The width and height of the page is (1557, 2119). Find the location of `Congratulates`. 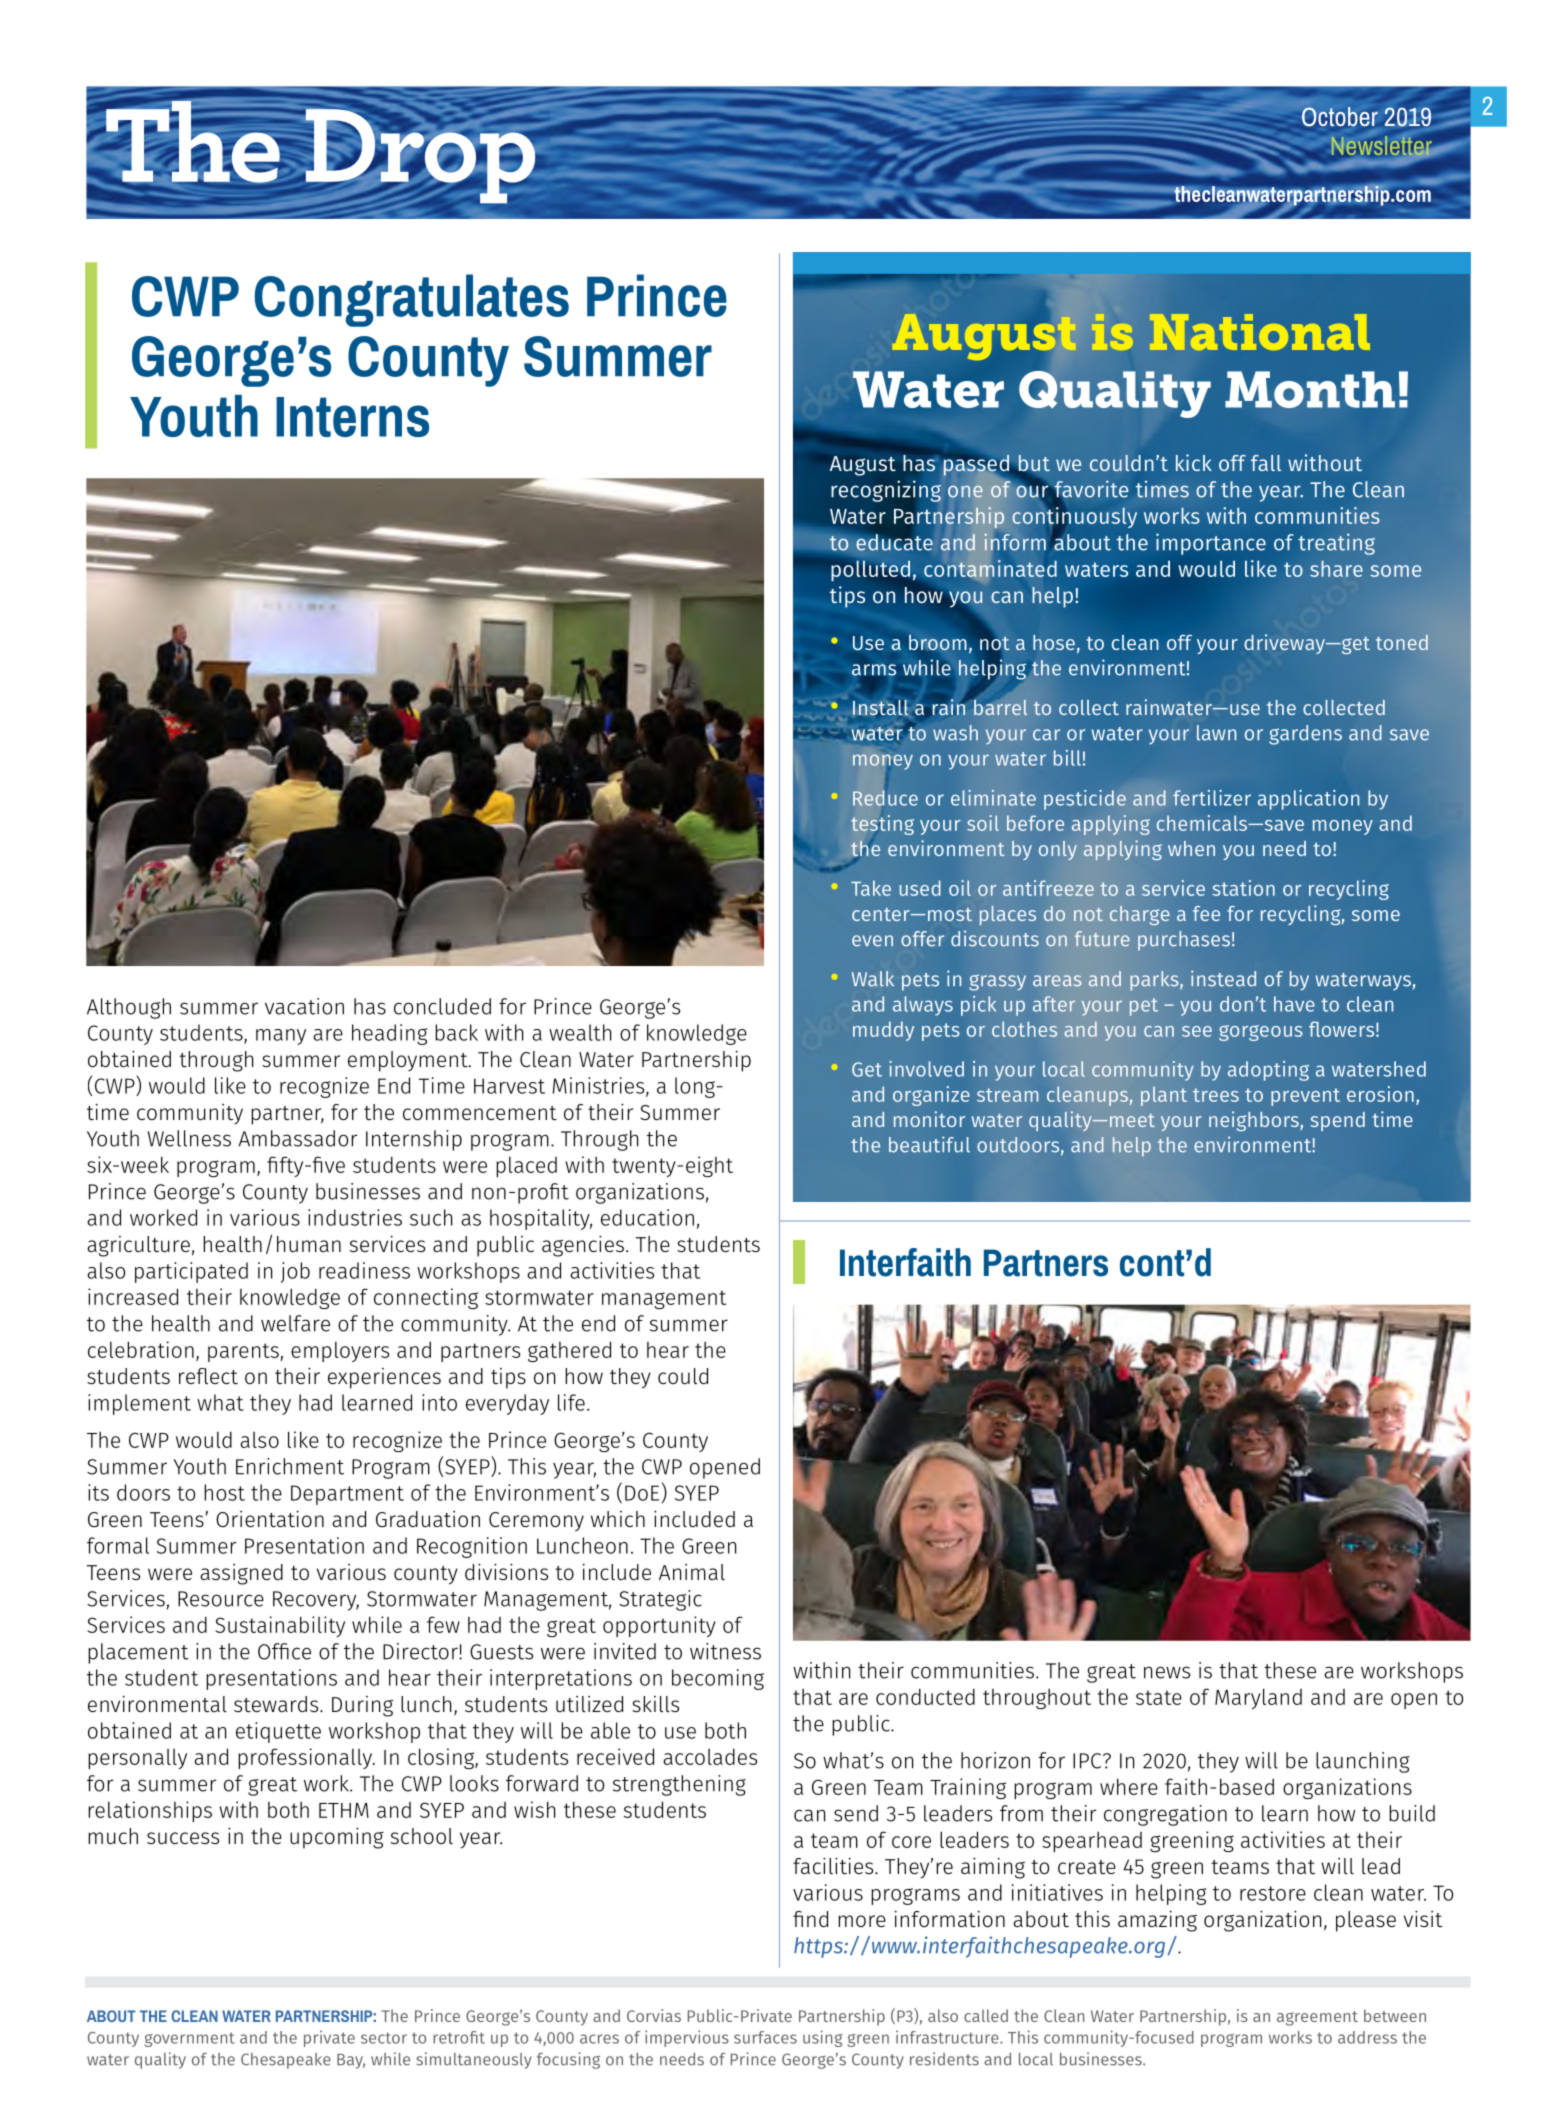

Congratulates is located at coordinates (411, 300).
